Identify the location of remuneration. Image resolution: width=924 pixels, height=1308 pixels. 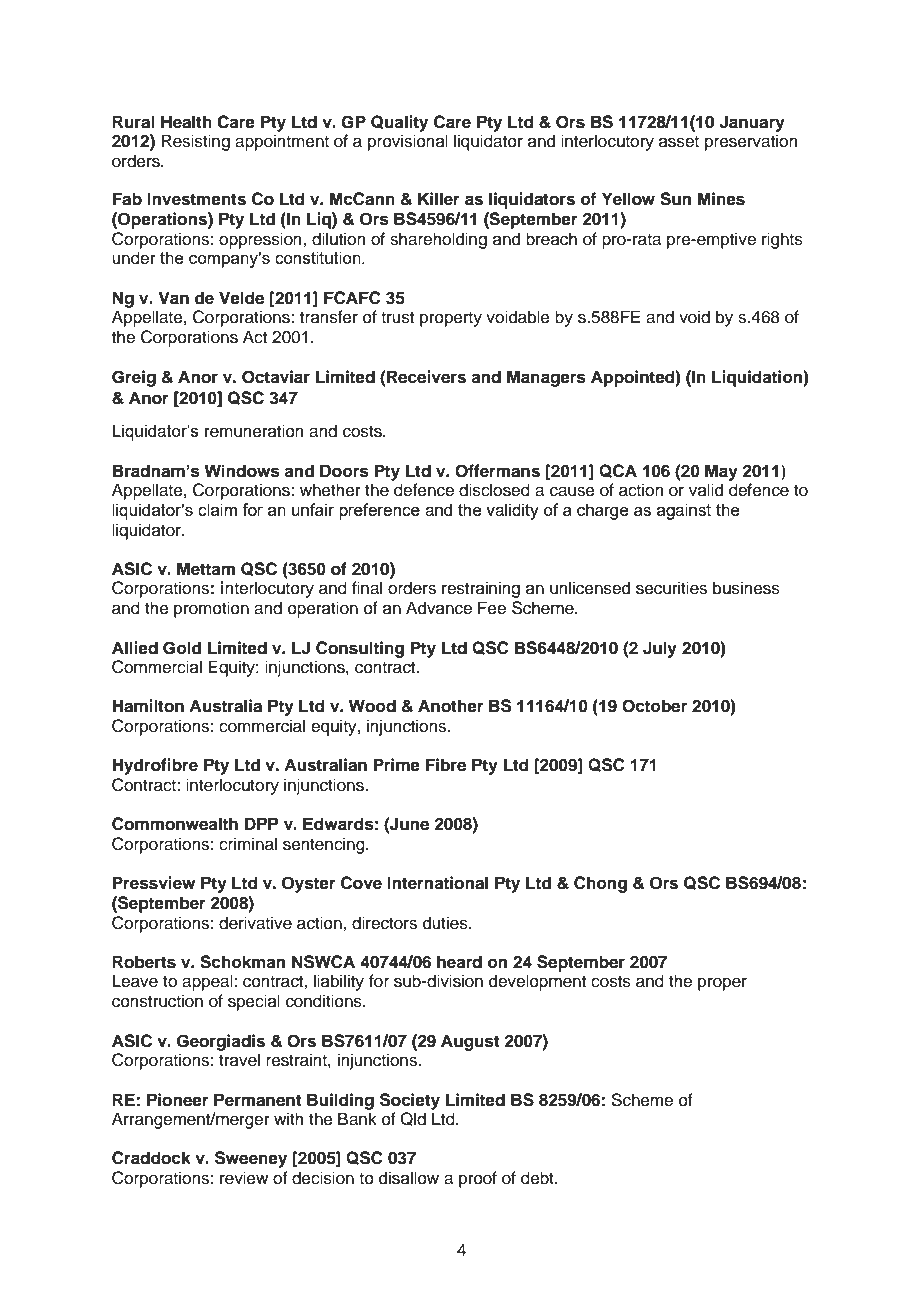
(254, 431).
